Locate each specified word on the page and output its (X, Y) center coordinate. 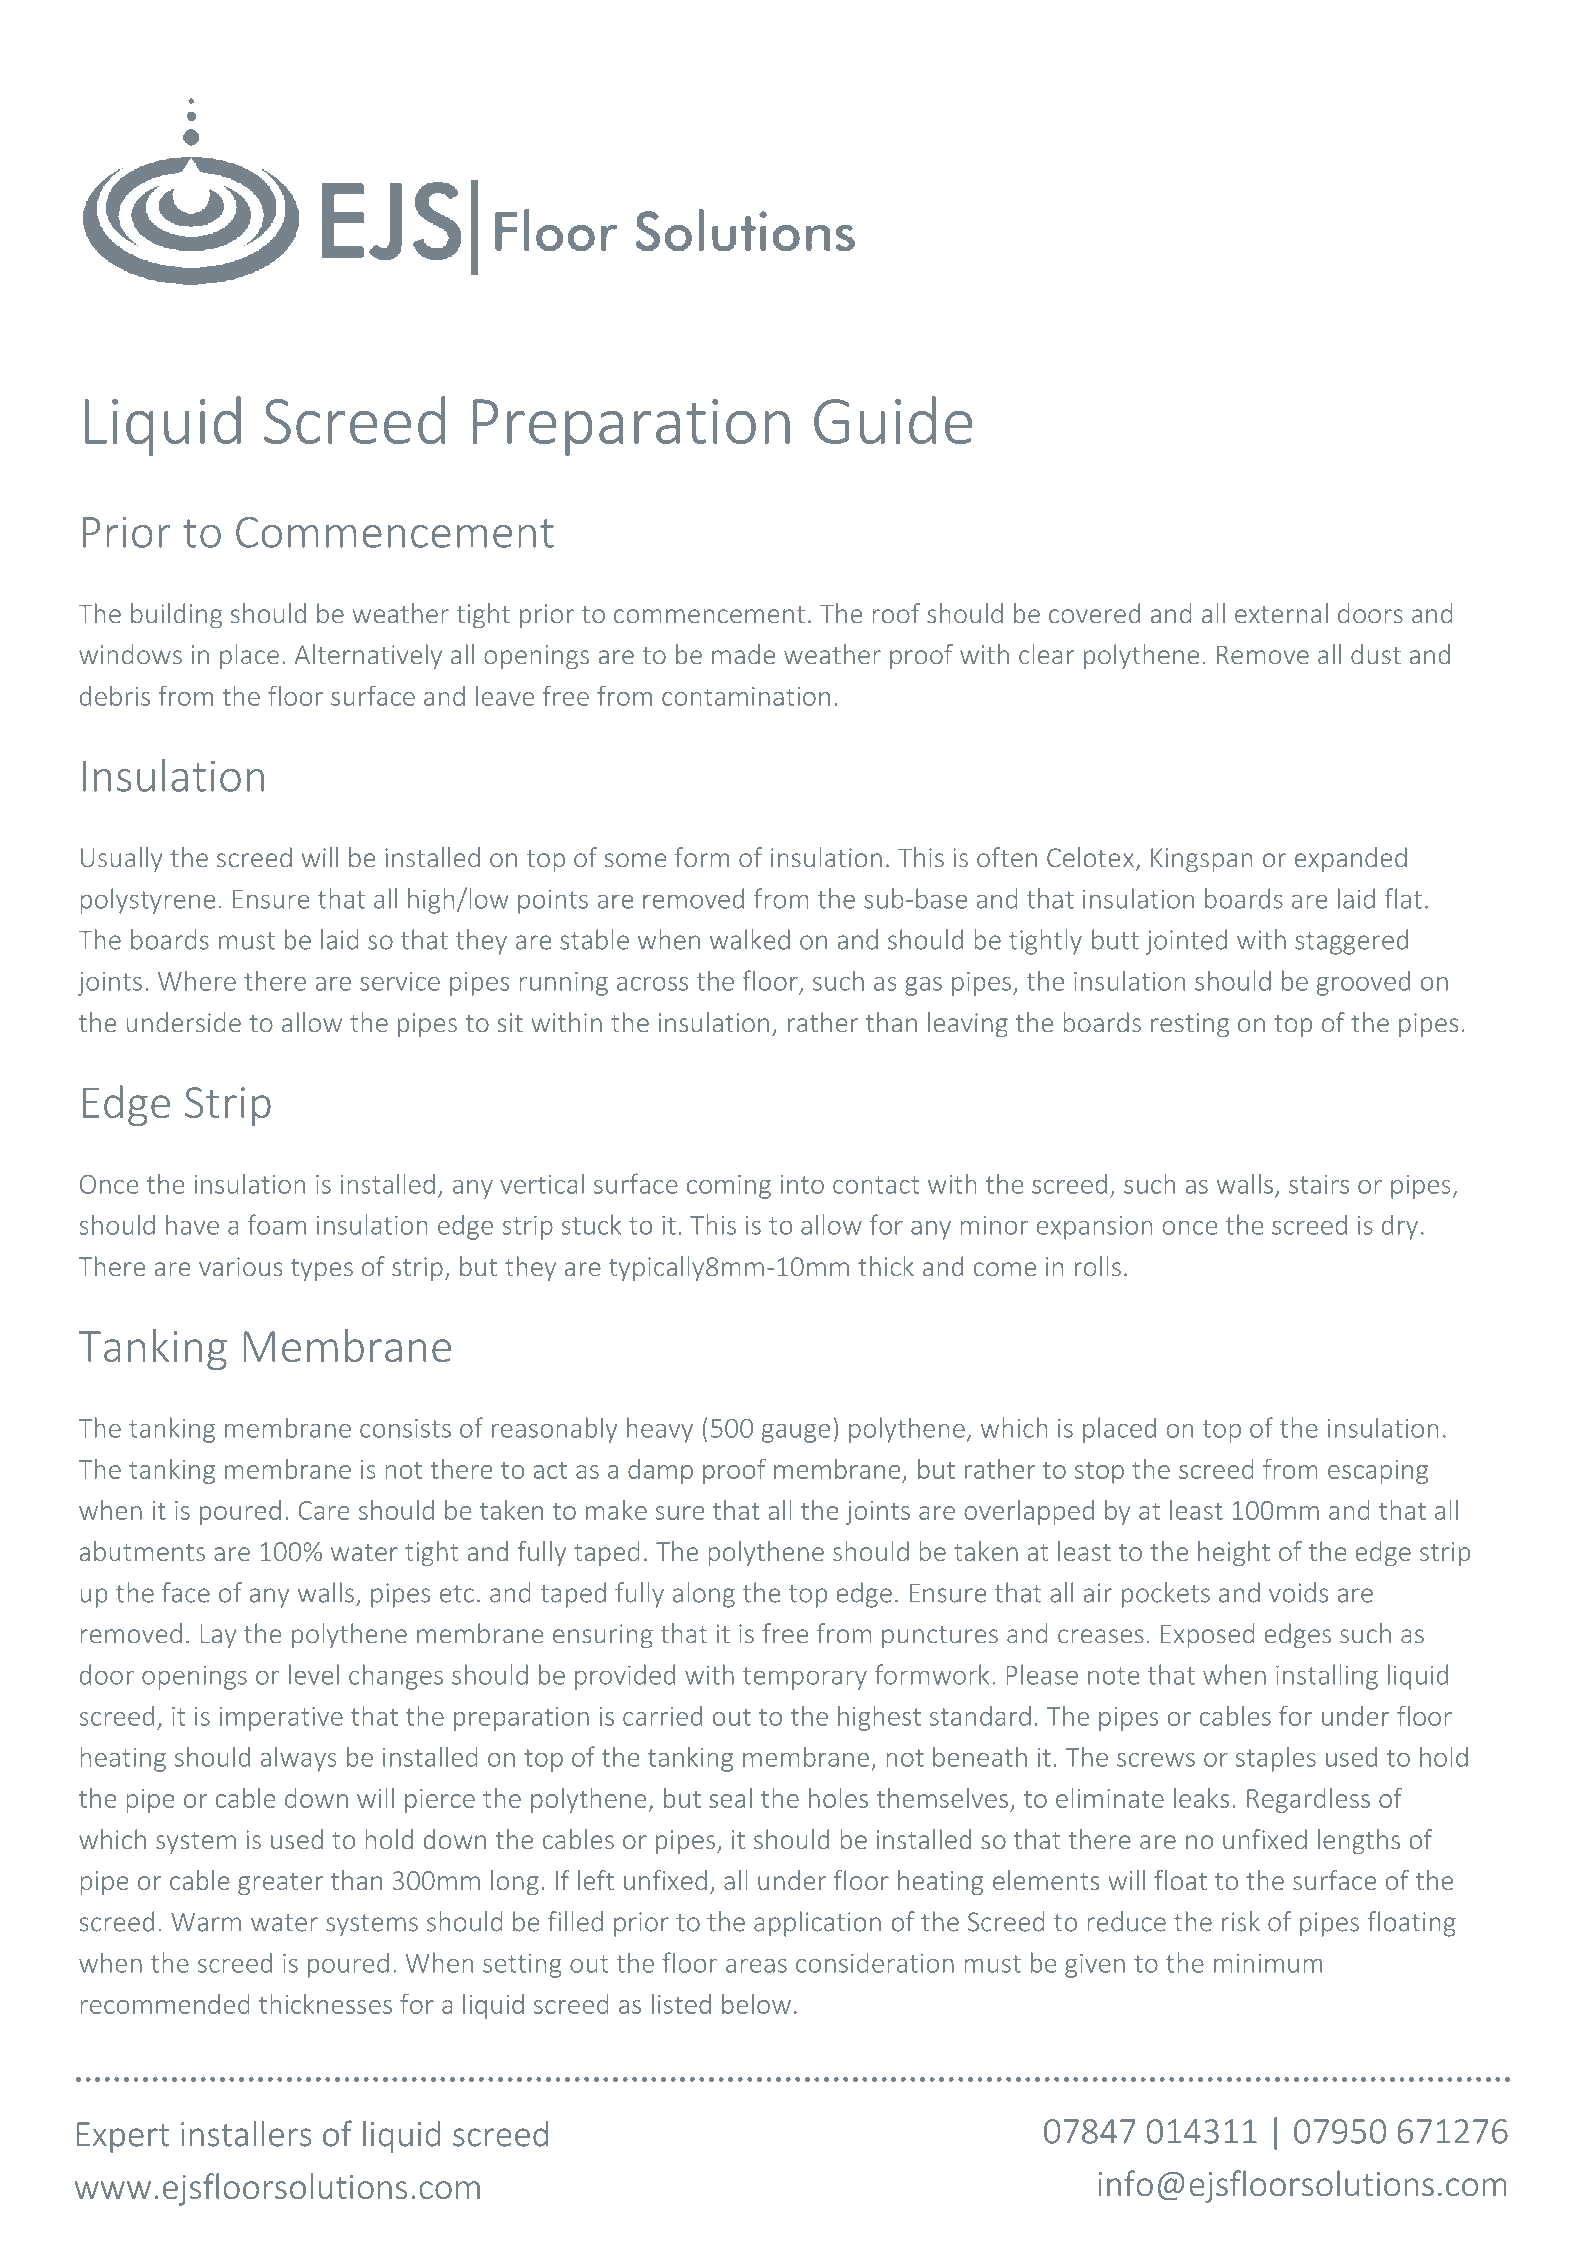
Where (197, 980)
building (176, 616)
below (756, 2004)
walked (750, 939)
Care (324, 1510)
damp (660, 1471)
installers (246, 2133)
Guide (893, 420)
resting (1190, 1025)
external (1281, 613)
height (1234, 1553)
